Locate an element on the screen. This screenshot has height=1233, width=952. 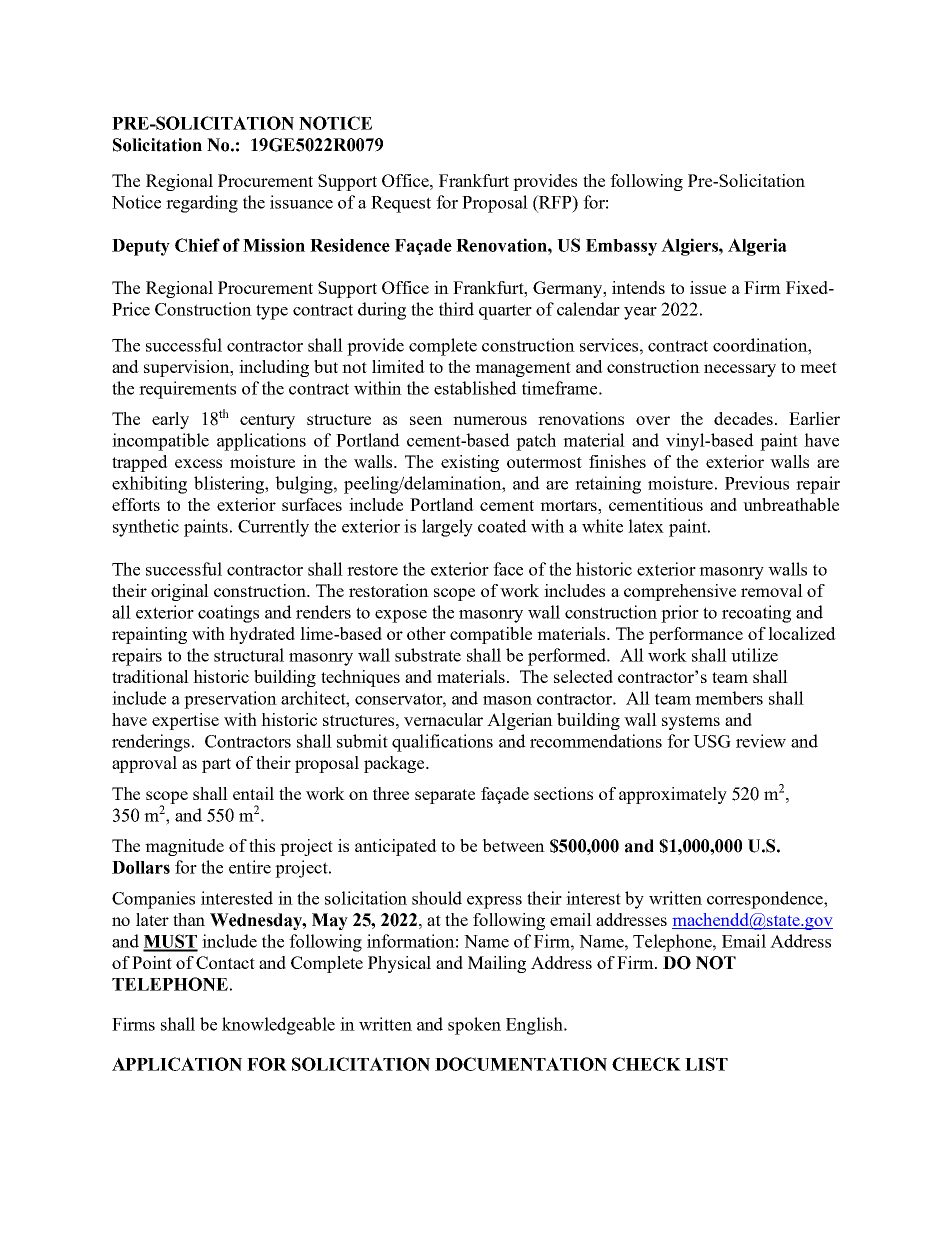
utilize is located at coordinates (754, 655).
